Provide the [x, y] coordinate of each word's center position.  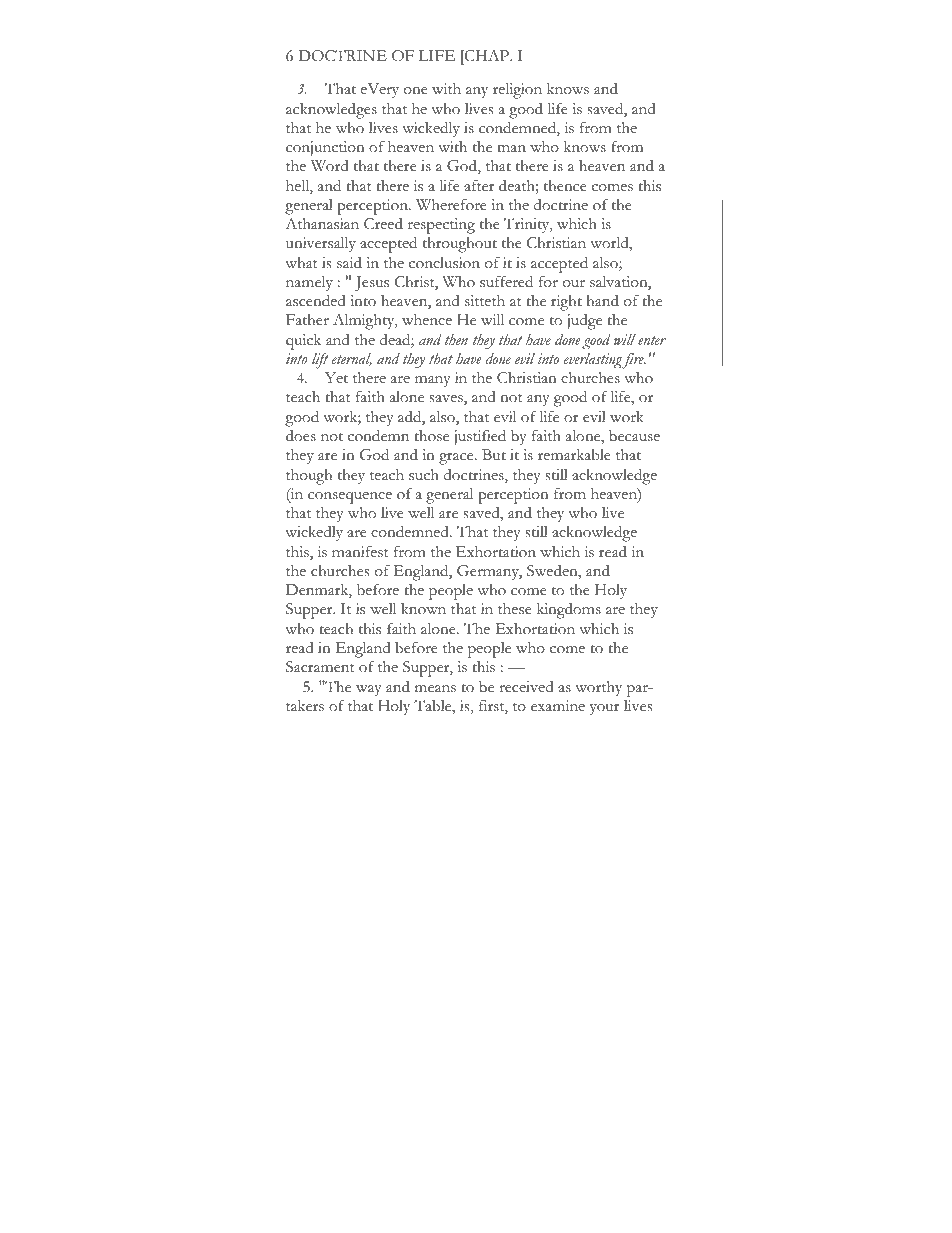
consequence [350, 498]
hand [602, 300]
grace [457, 459]
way [369, 690]
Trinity [528, 225]
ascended [316, 300]
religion [517, 91]
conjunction [325, 148]
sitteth [485, 301]
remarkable [574, 455]
